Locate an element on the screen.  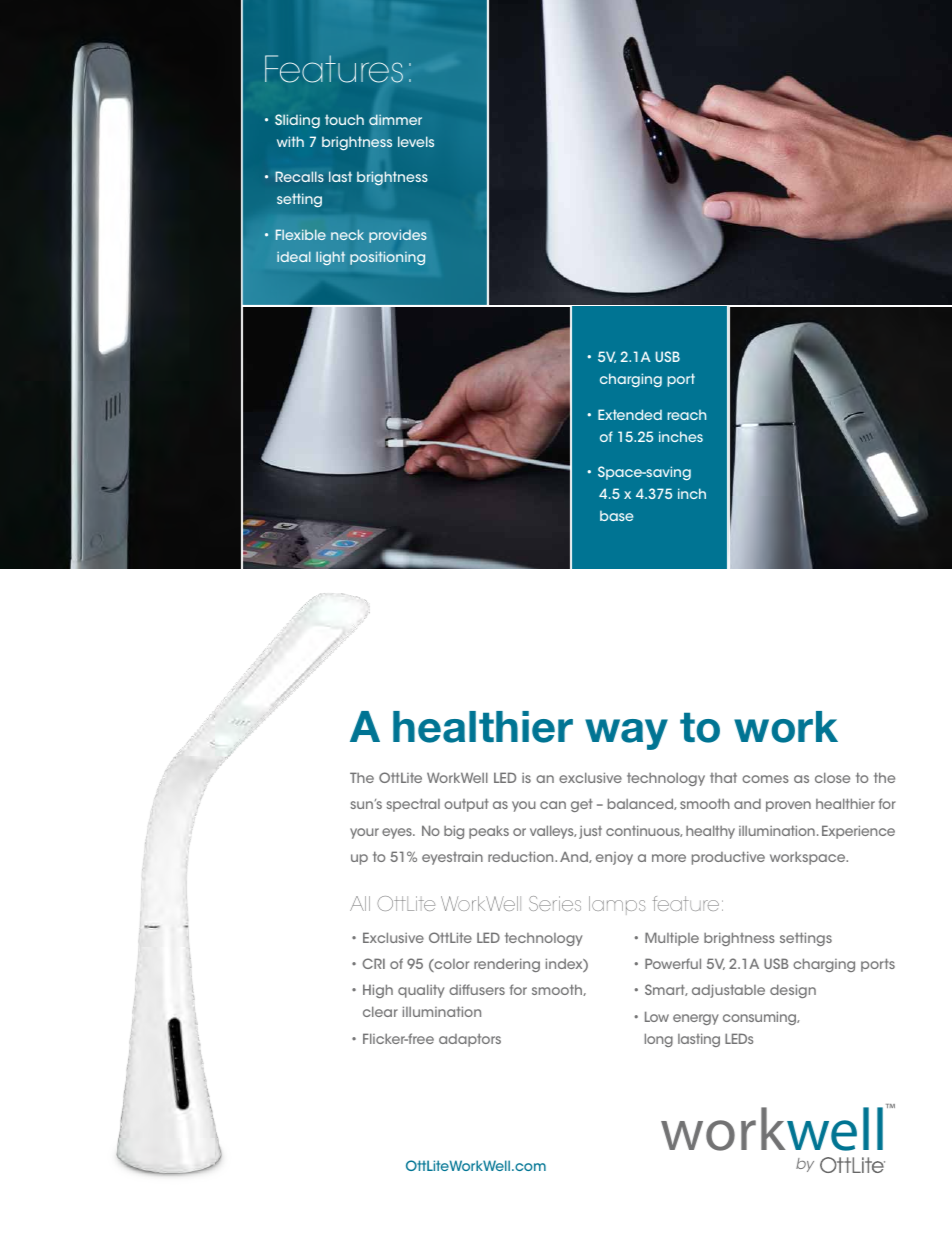
way is located at coordinates (626, 734).
